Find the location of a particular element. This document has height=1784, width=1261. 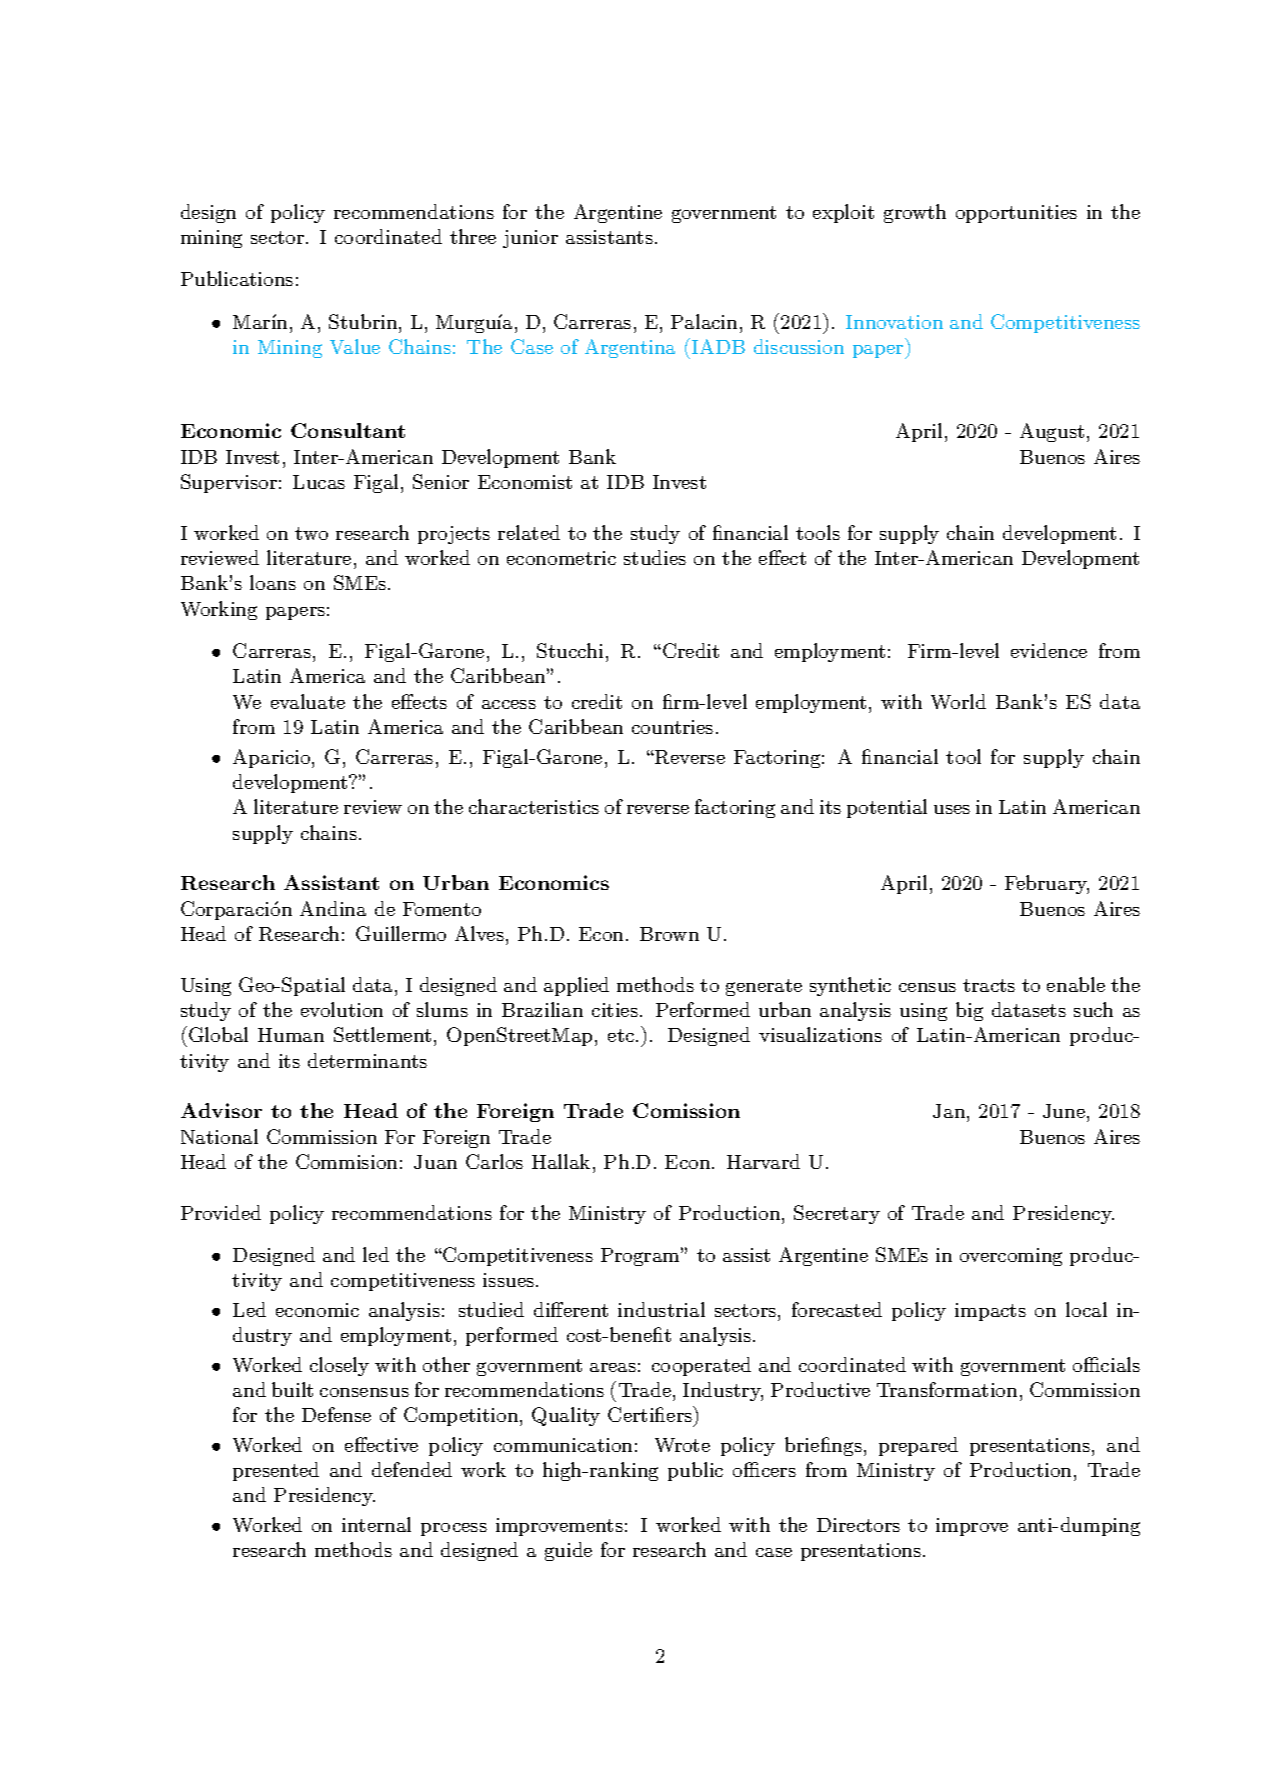

etc is located at coordinates (621, 1035).
